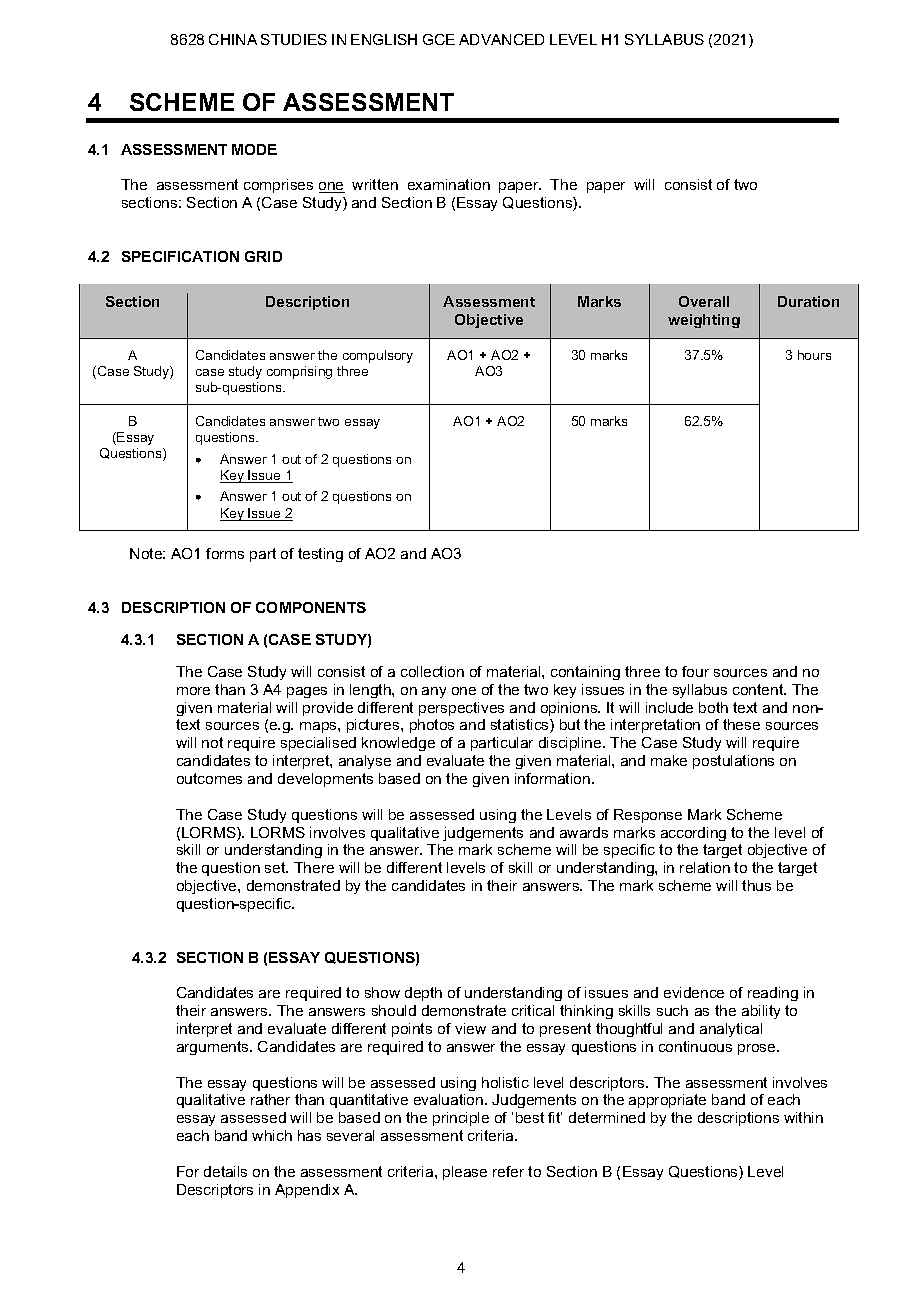  What do you see at coordinates (272, 1135) in the image?
I see `which` at bounding box center [272, 1135].
